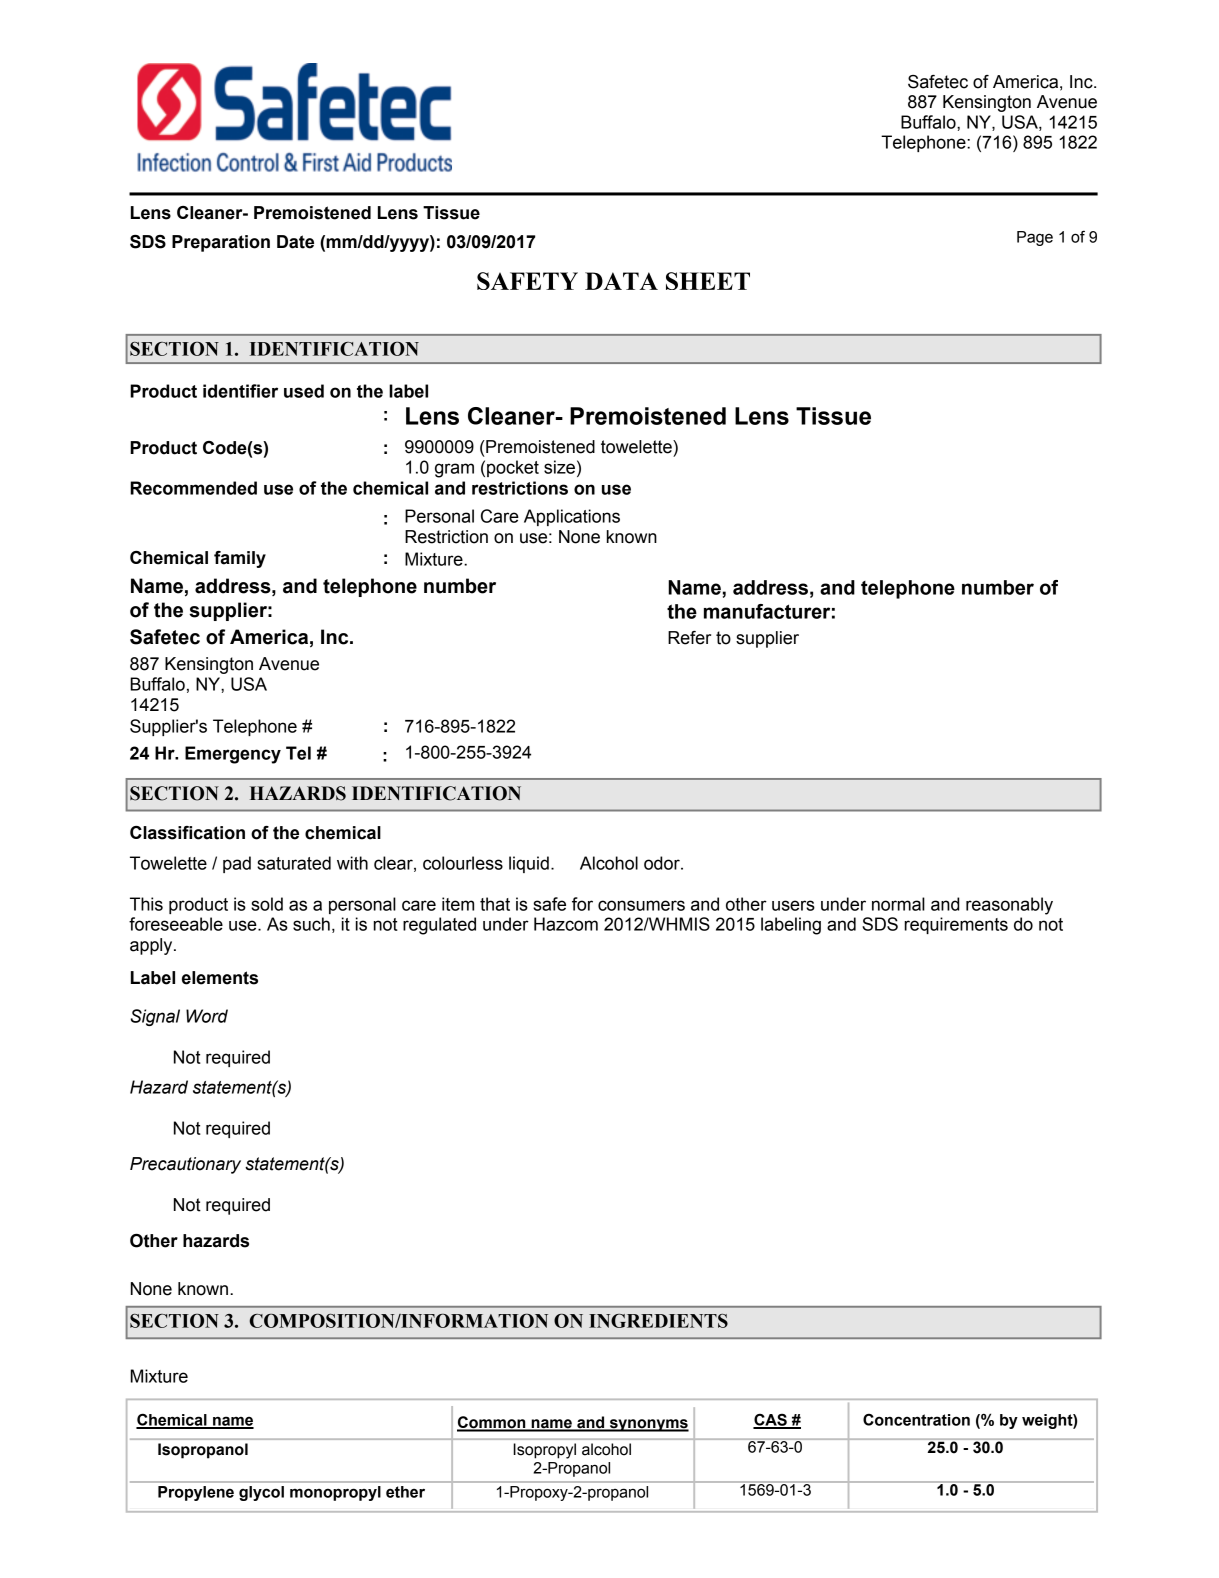 Image resolution: width=1219 pixels, height=1578 pixels. Describe the element at coordinates (621, 281) in the screenshot. I see `DATA` at that location.
